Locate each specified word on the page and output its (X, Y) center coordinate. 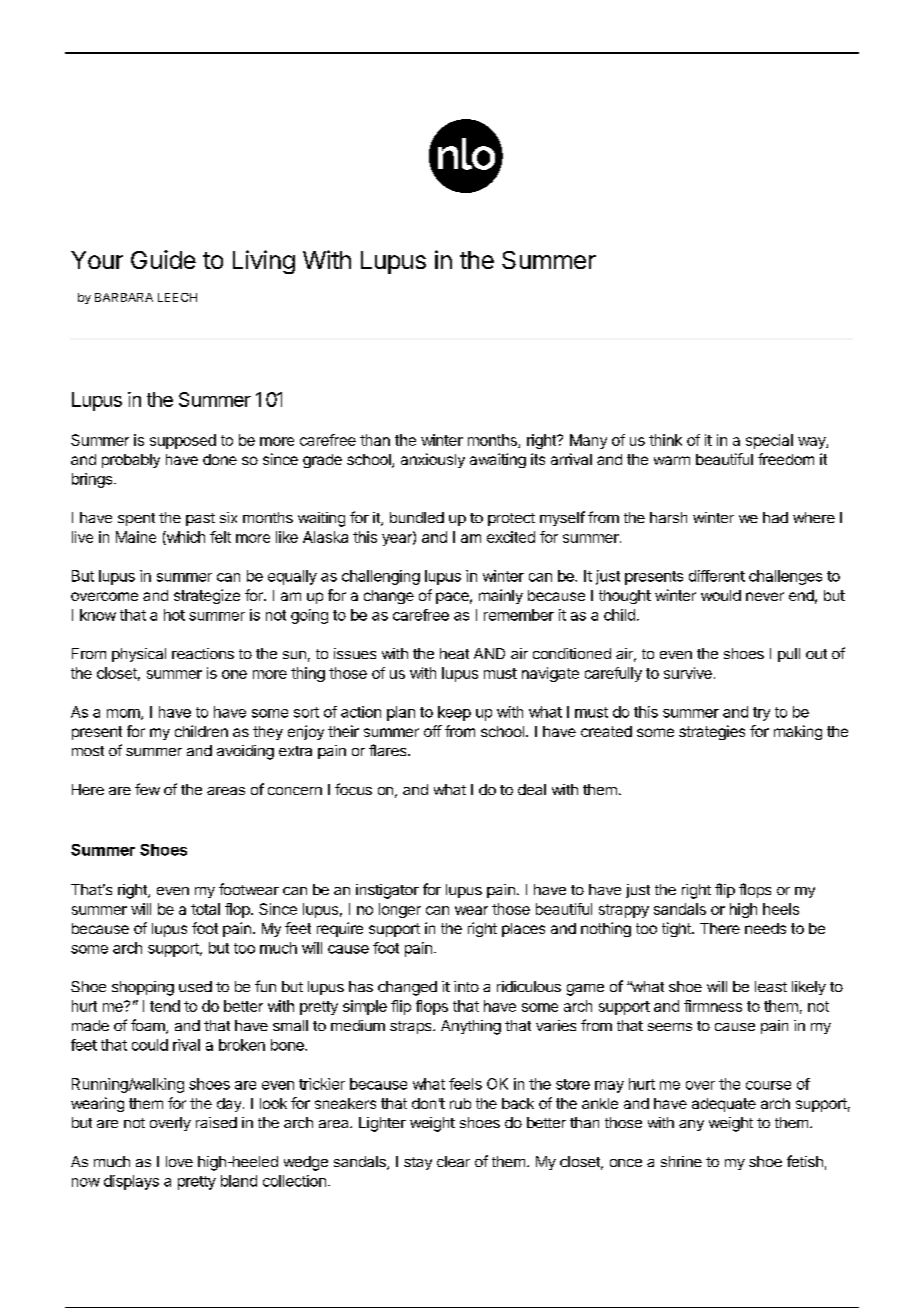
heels (781, 909)
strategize (207, 596)
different (717, 576)
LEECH (177, 297)
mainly (501, 596)
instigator (387, 891)
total (205, 909)
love (179, 1161)
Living (264, 262)
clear (453, 1161)
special (769, 441)
